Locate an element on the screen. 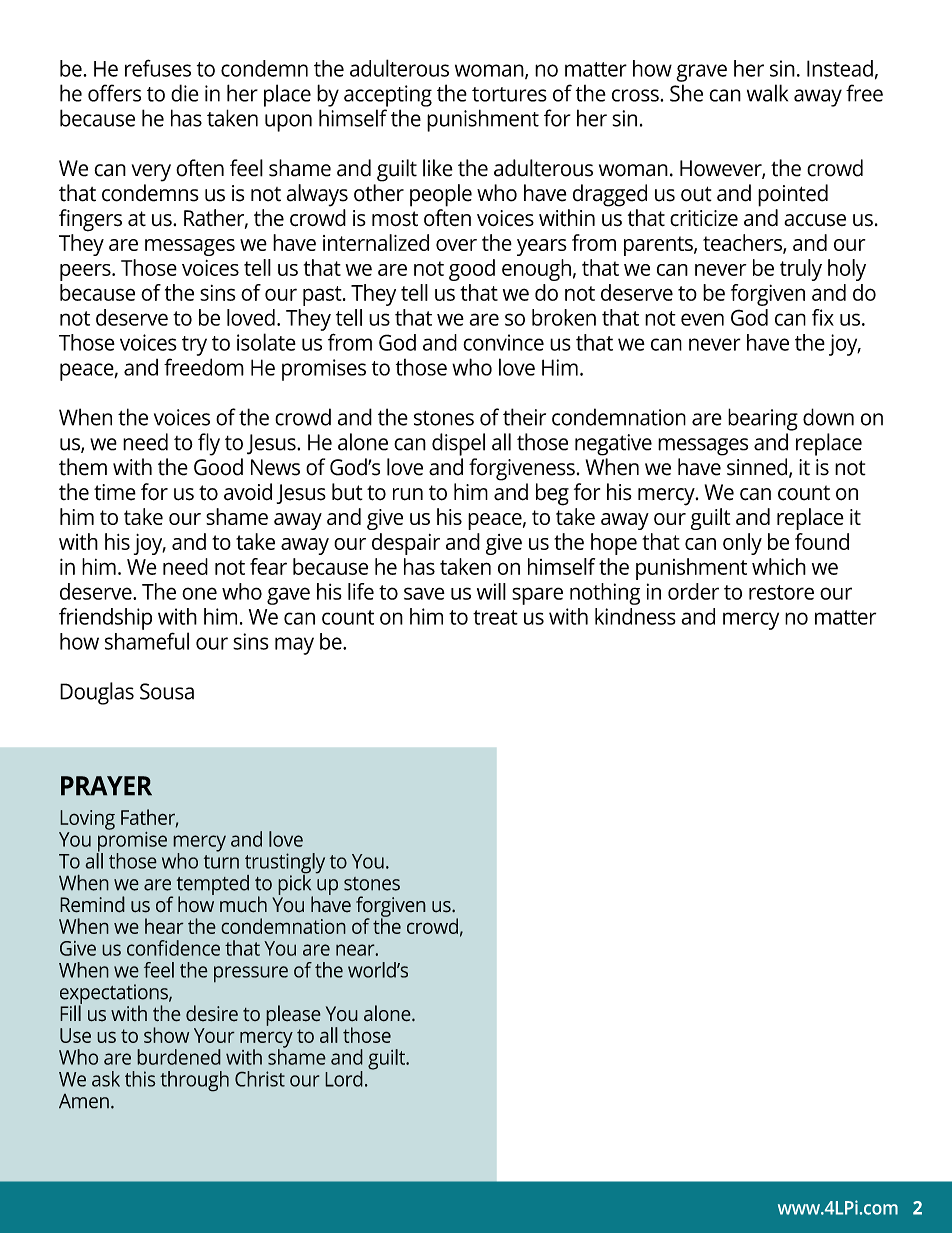  even is located at coordinates (702, 319).
